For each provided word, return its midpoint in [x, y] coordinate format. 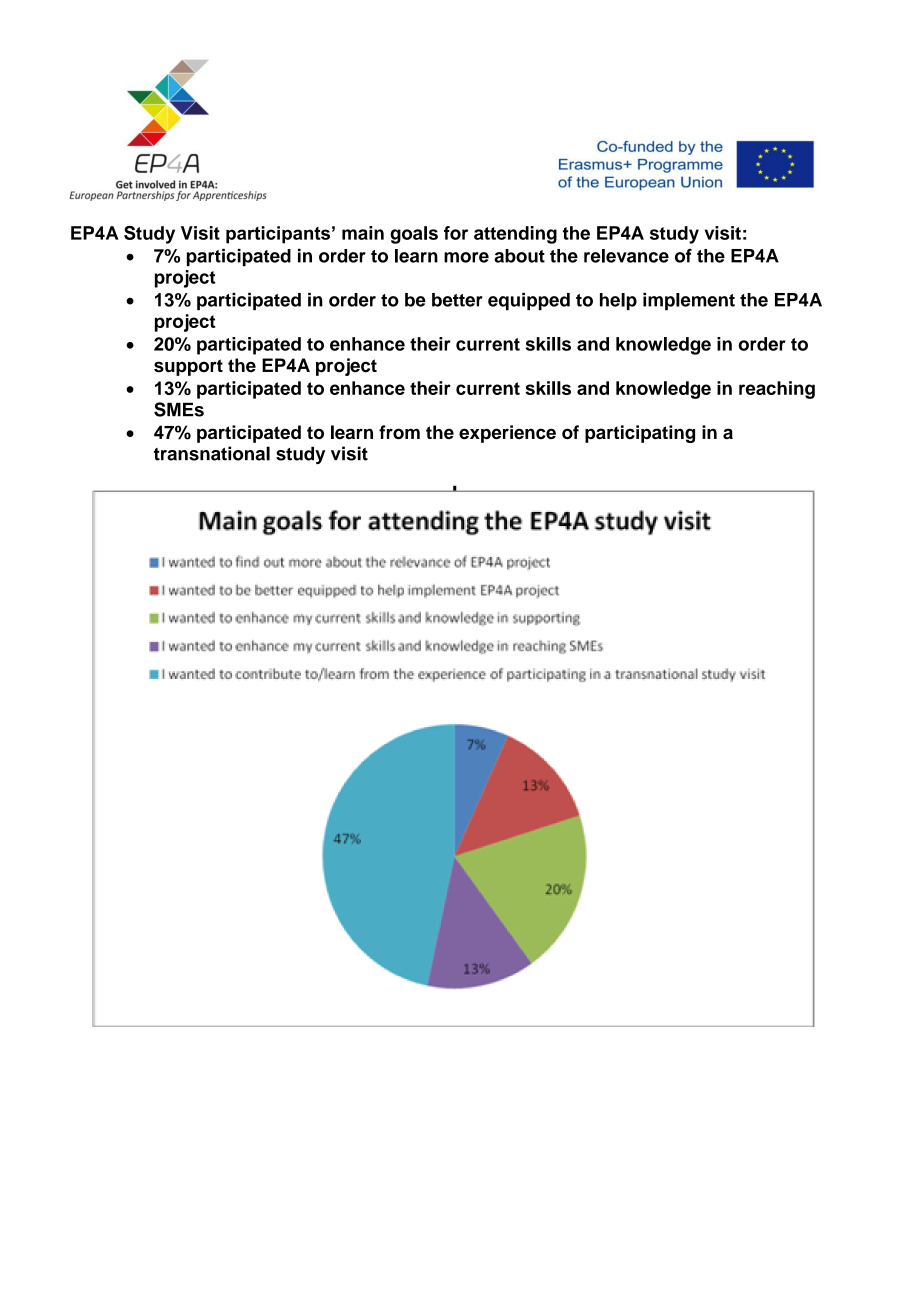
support [188, 367]
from [399, 432]
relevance [626, 256]
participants [278, 235]
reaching [777, 390]
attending [515, 235]
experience [507, 434]
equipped [529, 302]
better [457, 300]
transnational [212, 453]
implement [689, 302]
